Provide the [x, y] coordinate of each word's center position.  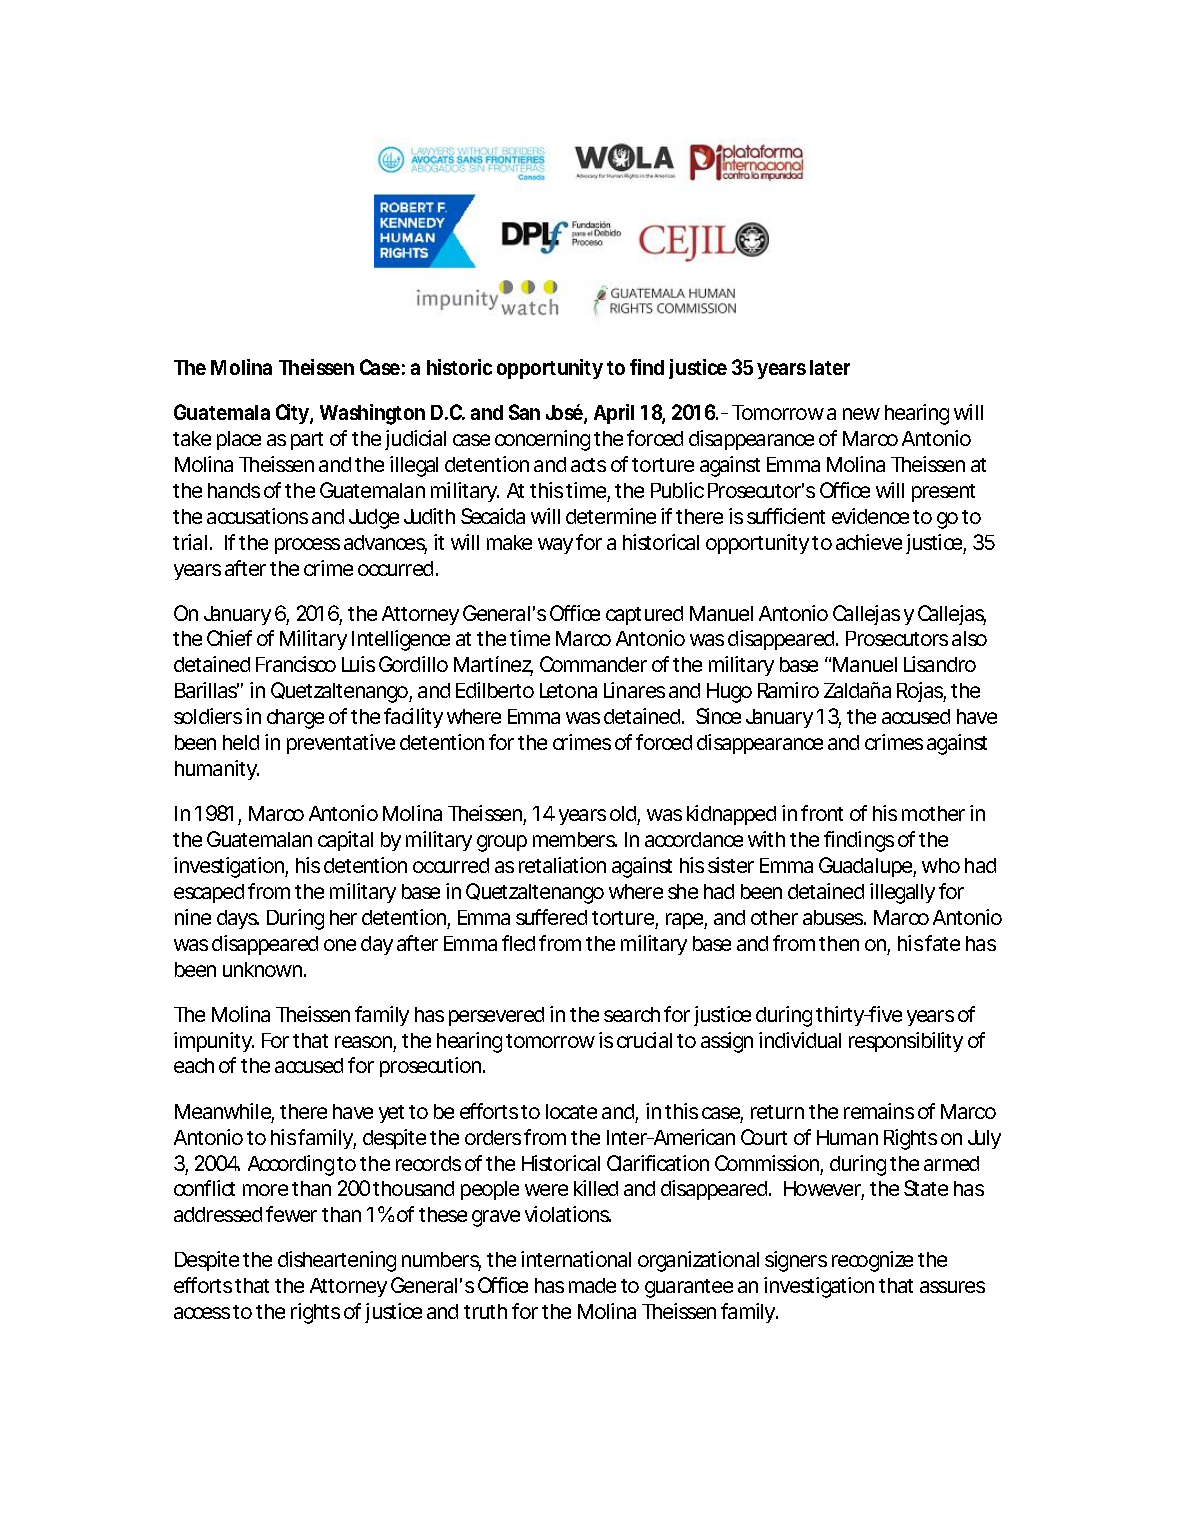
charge [295, 719]
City [293, 414]
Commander [593, 664]
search [632, 1014]
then [839, 943]
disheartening [337, 1261]
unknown [262, 969]
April [614, 414]
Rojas [921, 692]
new [861, 414]
